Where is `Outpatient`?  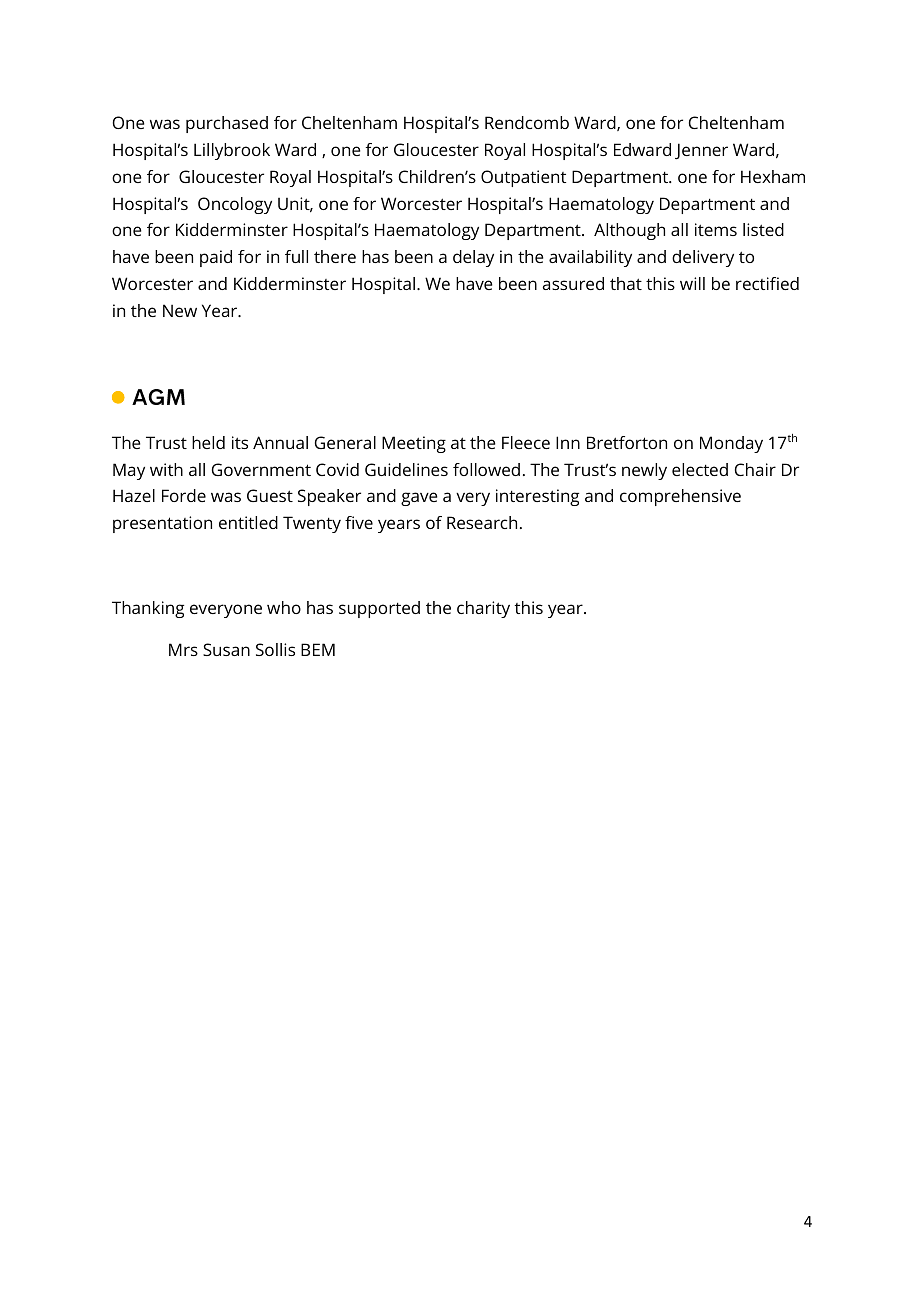 Outpatient is located at coordinates (523, 178).
